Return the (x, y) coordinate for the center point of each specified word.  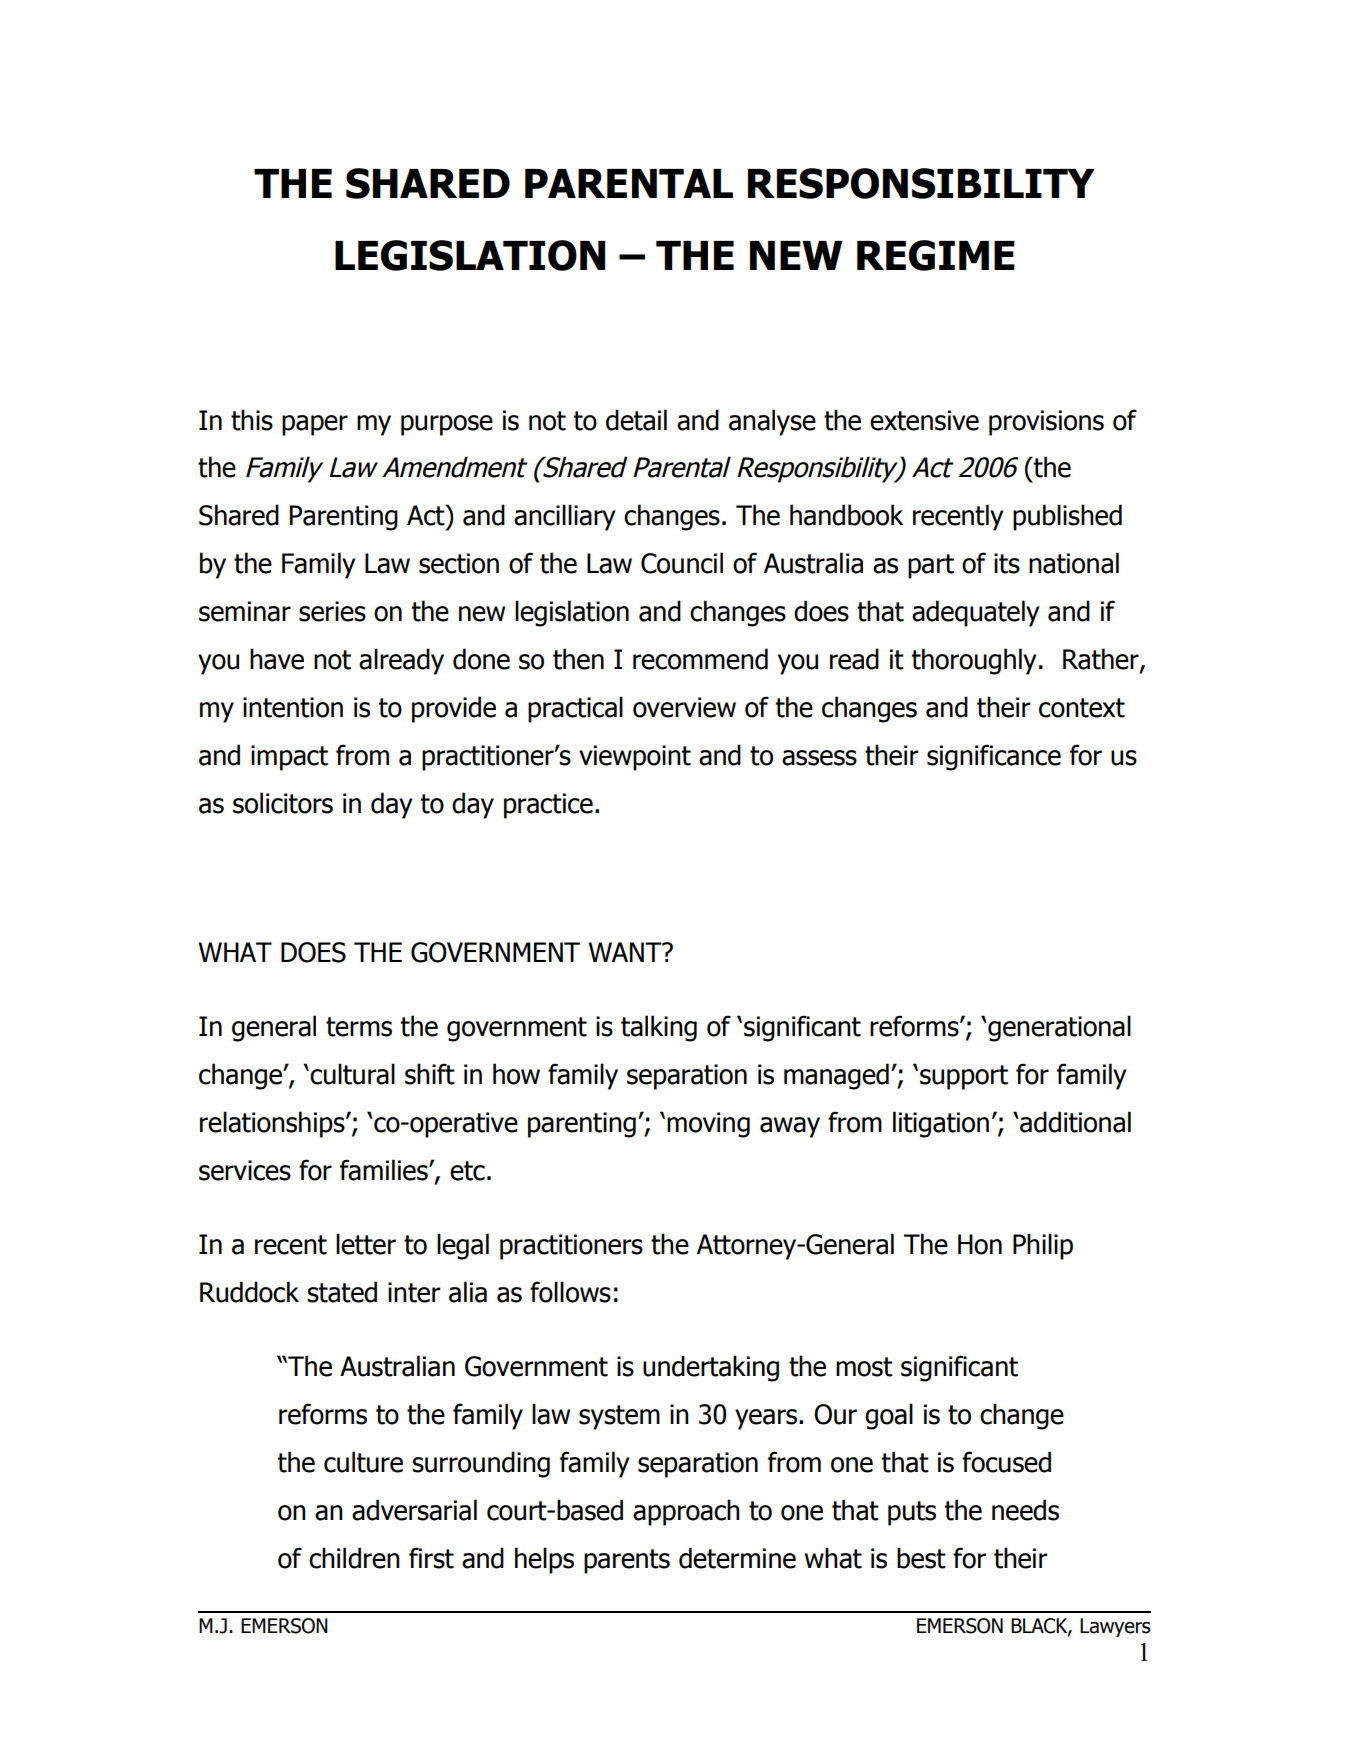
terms (359, 1027)
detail (636, 420)
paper (315, 425)
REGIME (936, 255)
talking (659, 1028)
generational (1058, 1028)
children (354, 1558)
